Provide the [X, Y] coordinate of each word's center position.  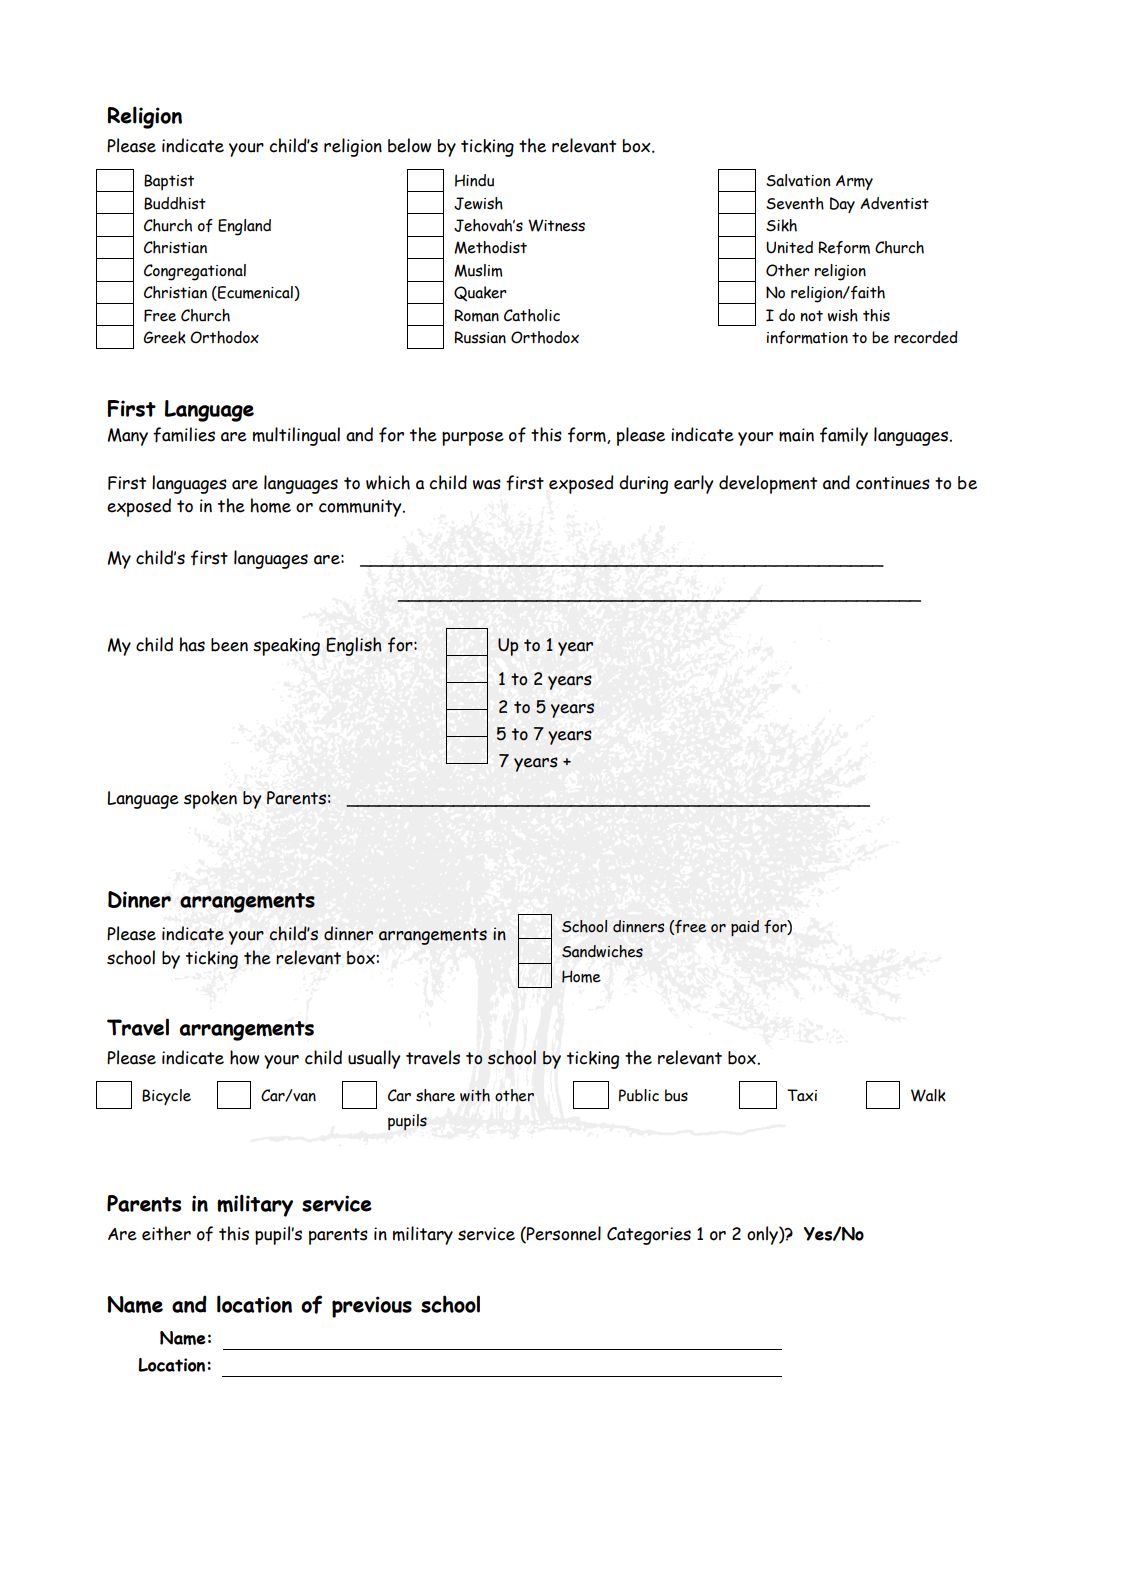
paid [745, 928]
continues [893, 483]
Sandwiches [602, 951]
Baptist [169, 182]
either [166, 1233]
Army [854, 182]
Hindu [474, 180]
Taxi [802, 1095]
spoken [210, 800]
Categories [649, 1236]
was [487, 484]
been [229, 645]
